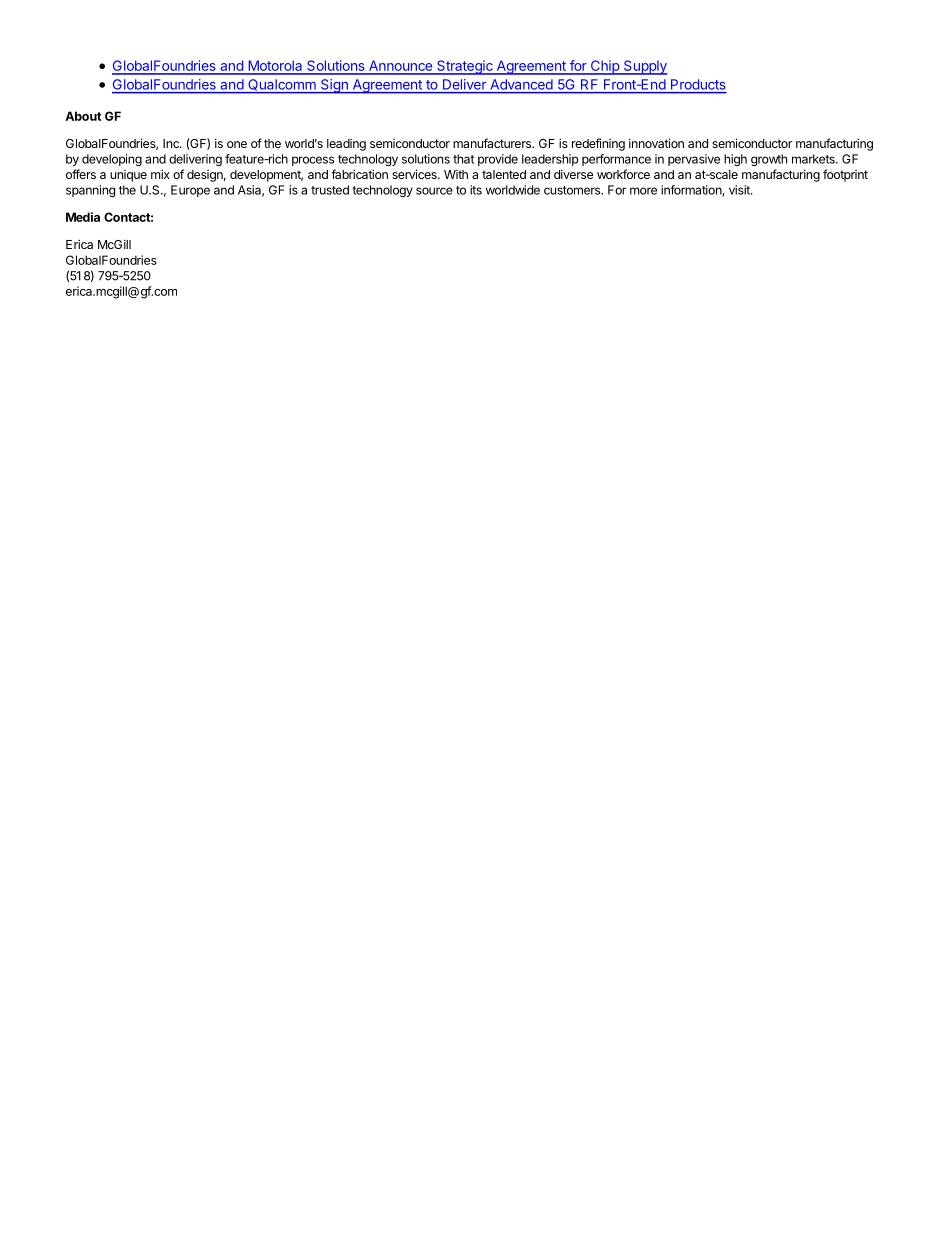  Describe the element at coordinates (434, 191) in the image. I see `source` at that location.
